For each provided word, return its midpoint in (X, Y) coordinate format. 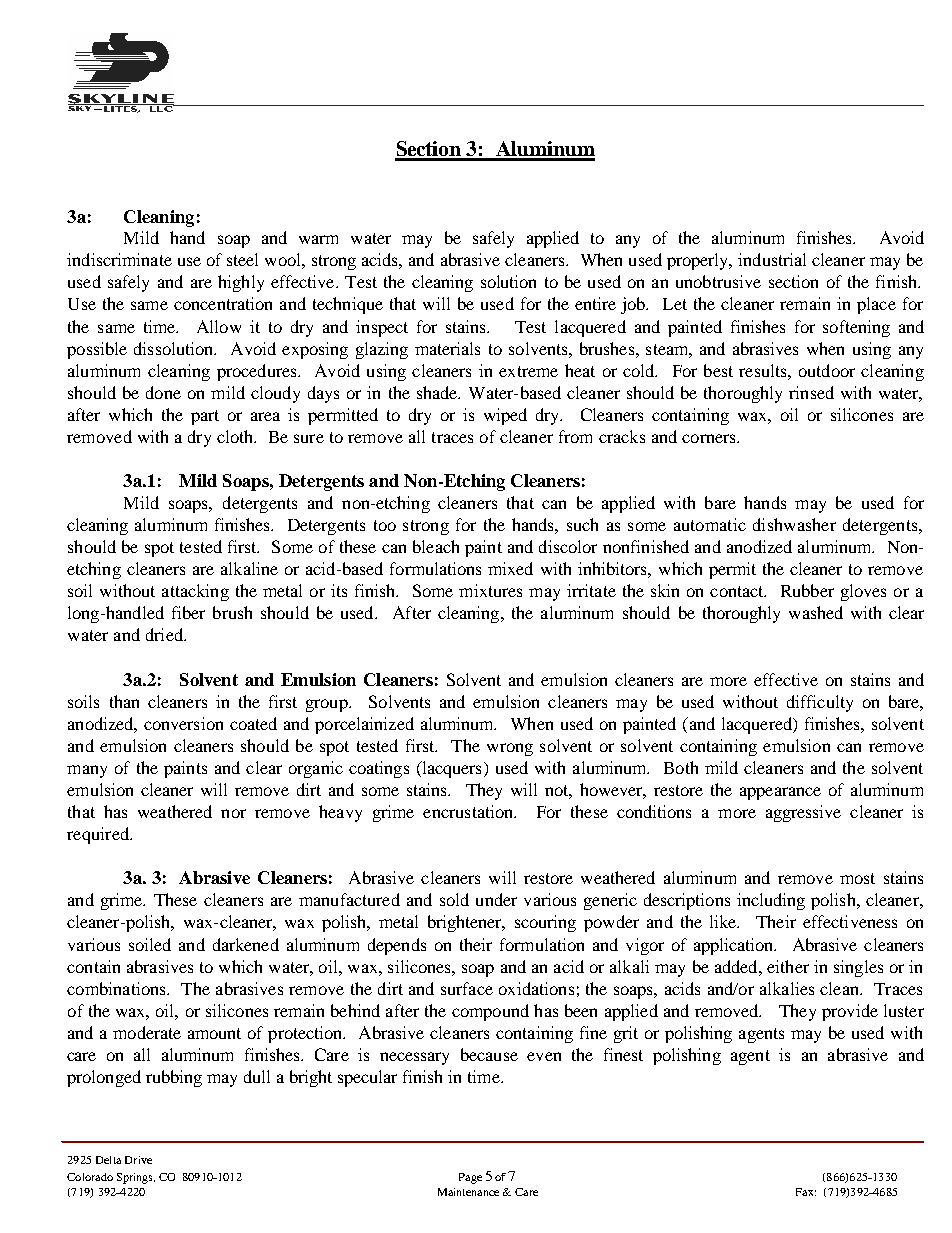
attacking (195, 592)
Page (470, 1178)
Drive (138, 1160)
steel (242, 259)
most (857, 878)
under (496, 899)
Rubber (807, 590)
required (99, 835)
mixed (510, 568)
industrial (772, 259)
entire (595, 303)
